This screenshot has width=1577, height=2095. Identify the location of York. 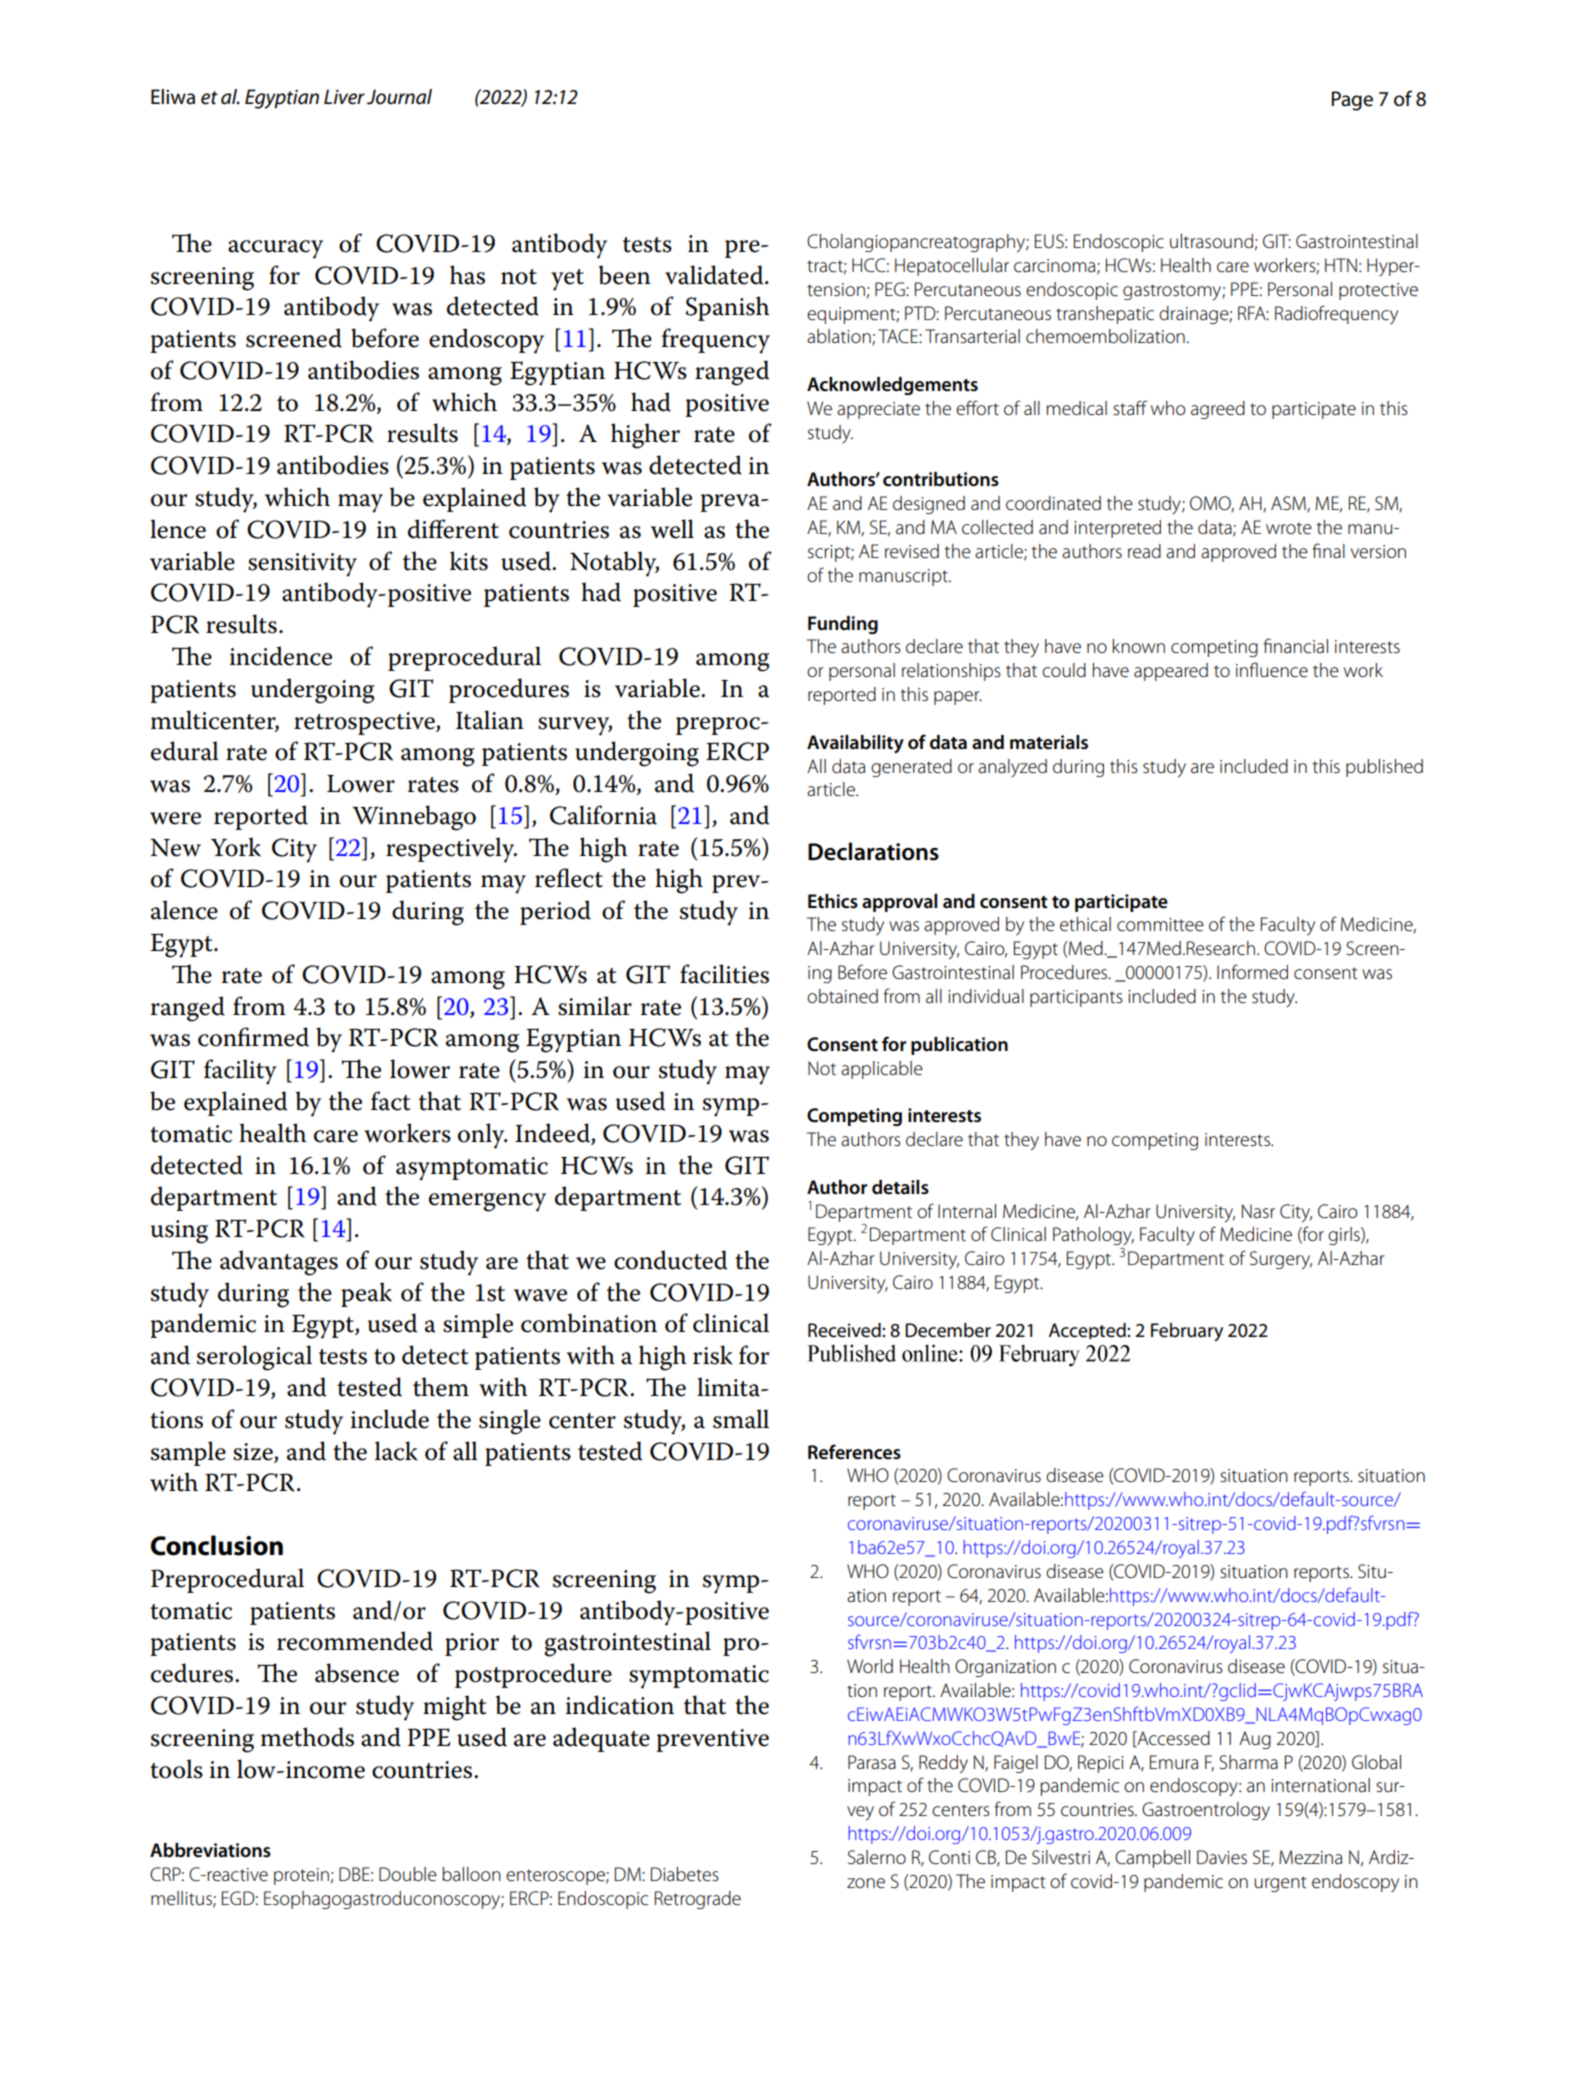
(236, 847).
